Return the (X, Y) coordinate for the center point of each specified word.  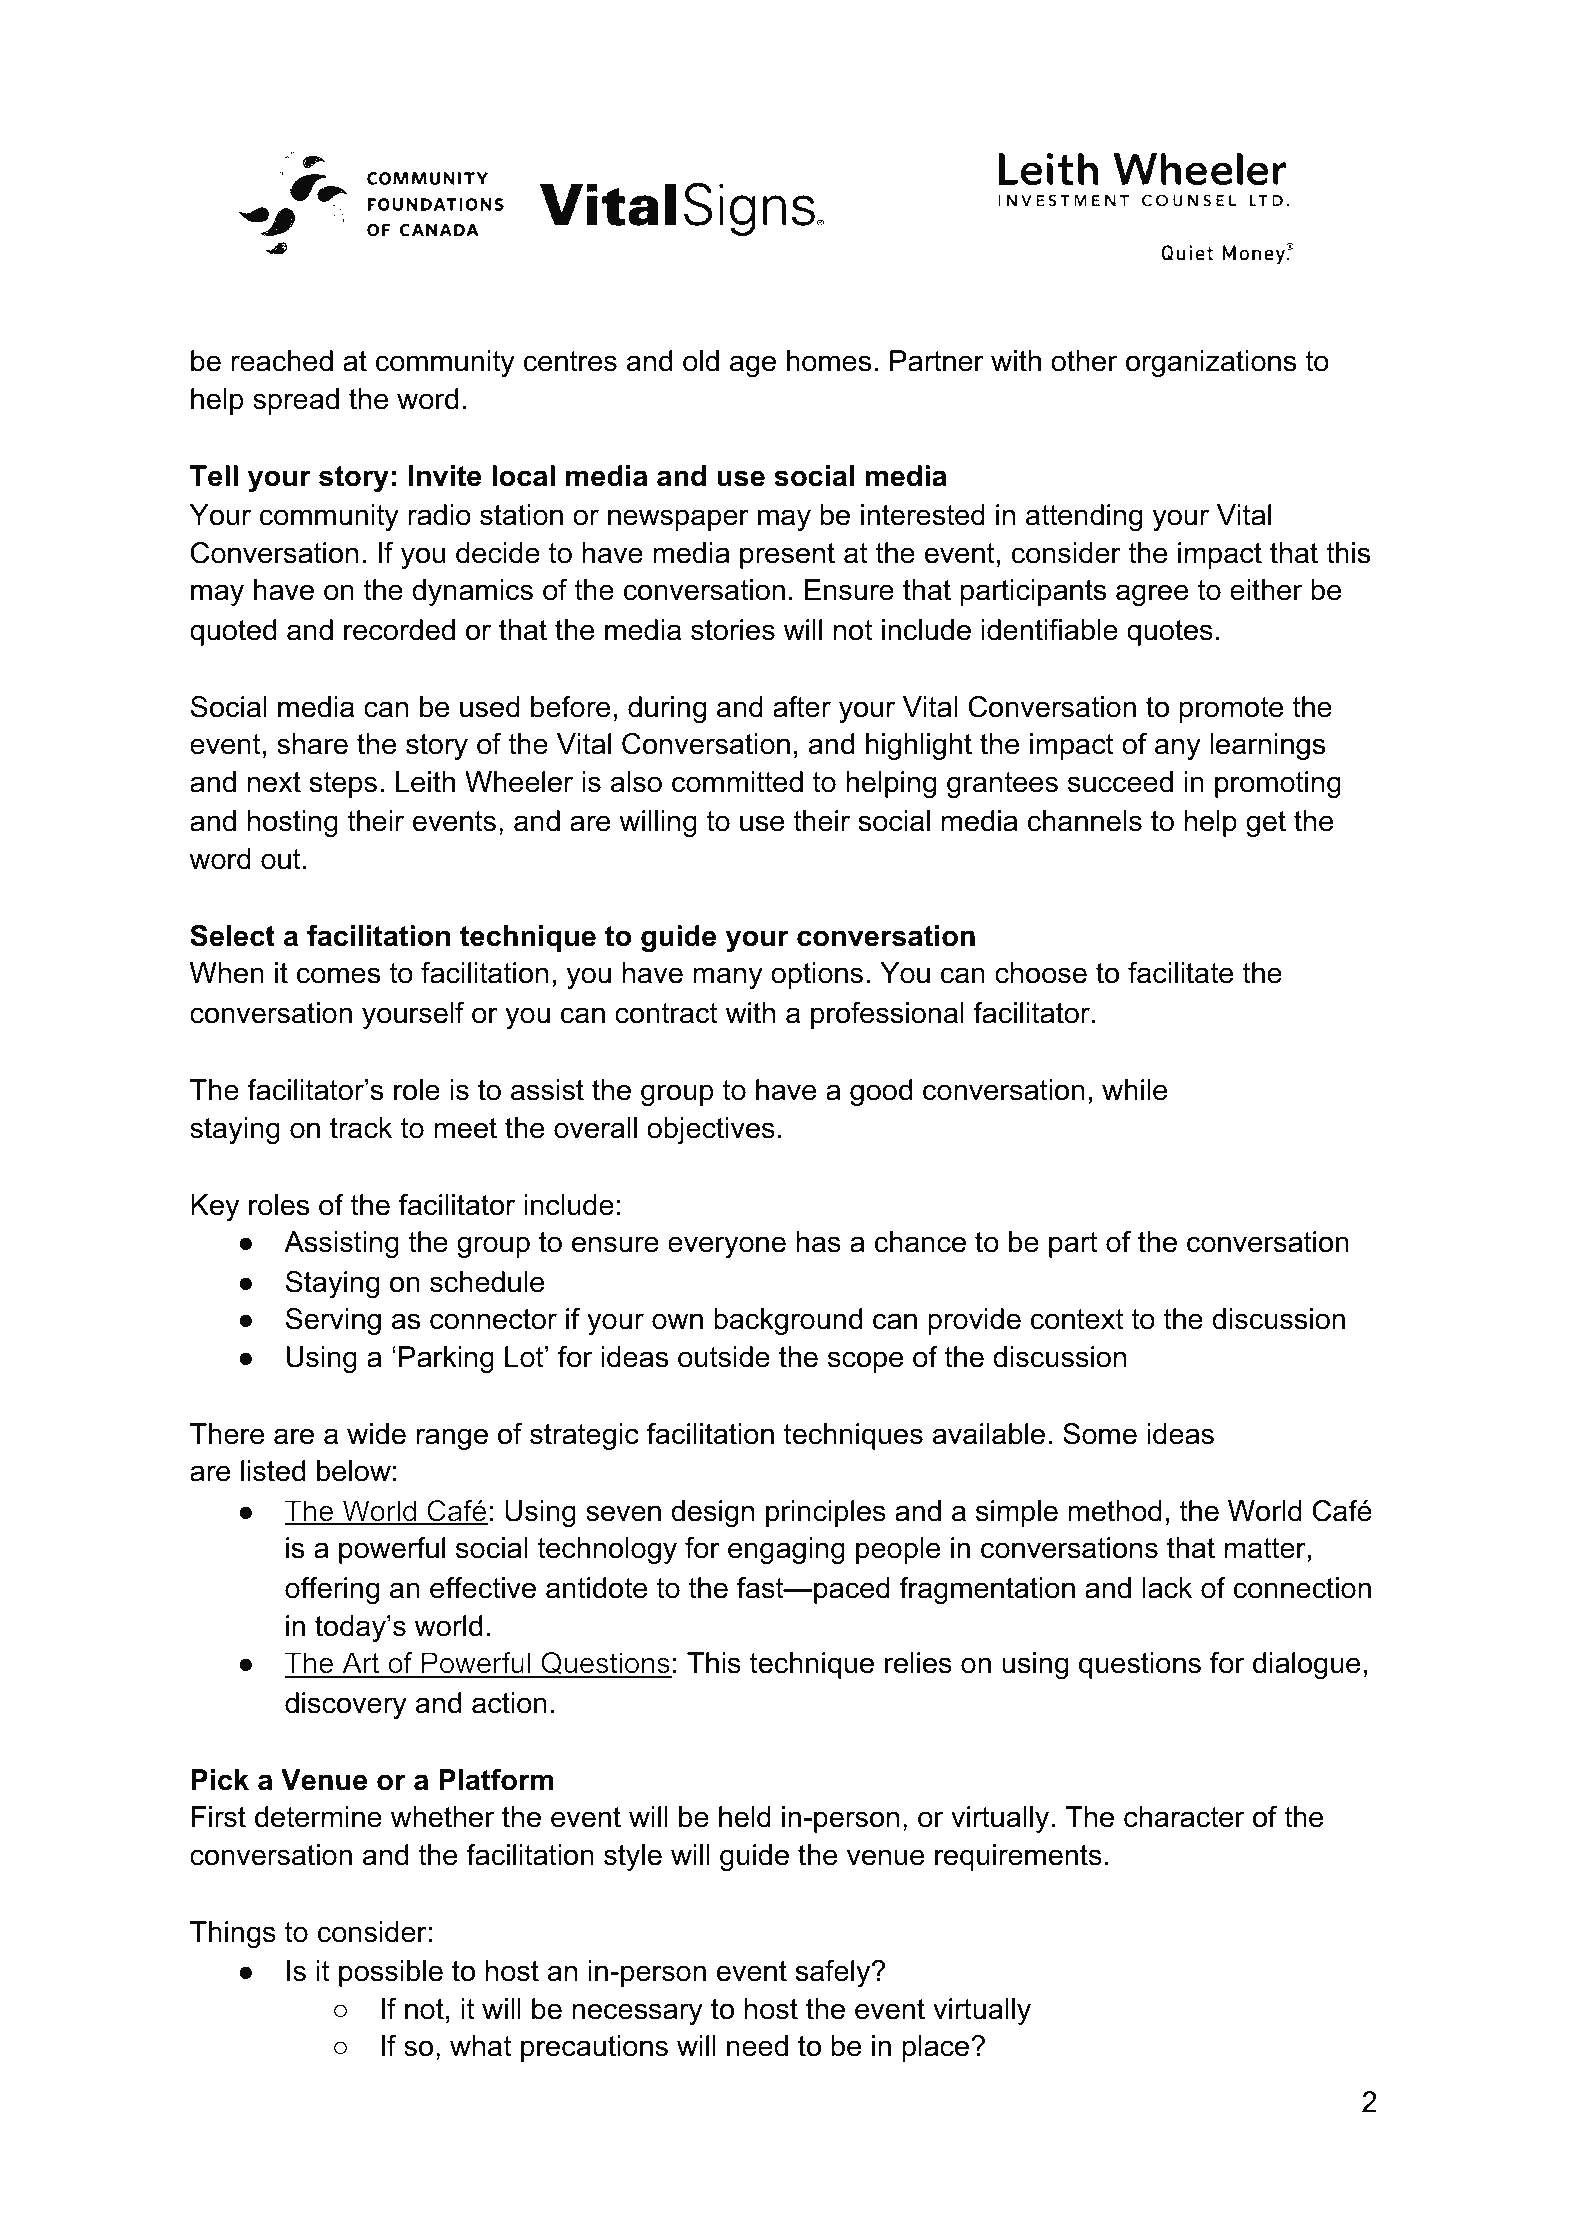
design (712, 1513)
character (1184, 1817)
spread (296, 401)
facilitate (1180, 973)
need (757, 2046)
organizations (1211, 363)
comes (338, 975)
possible (391, 1973)
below (354, 1471)
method (1115, 1511)
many (728, 978)
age (753, 366)
